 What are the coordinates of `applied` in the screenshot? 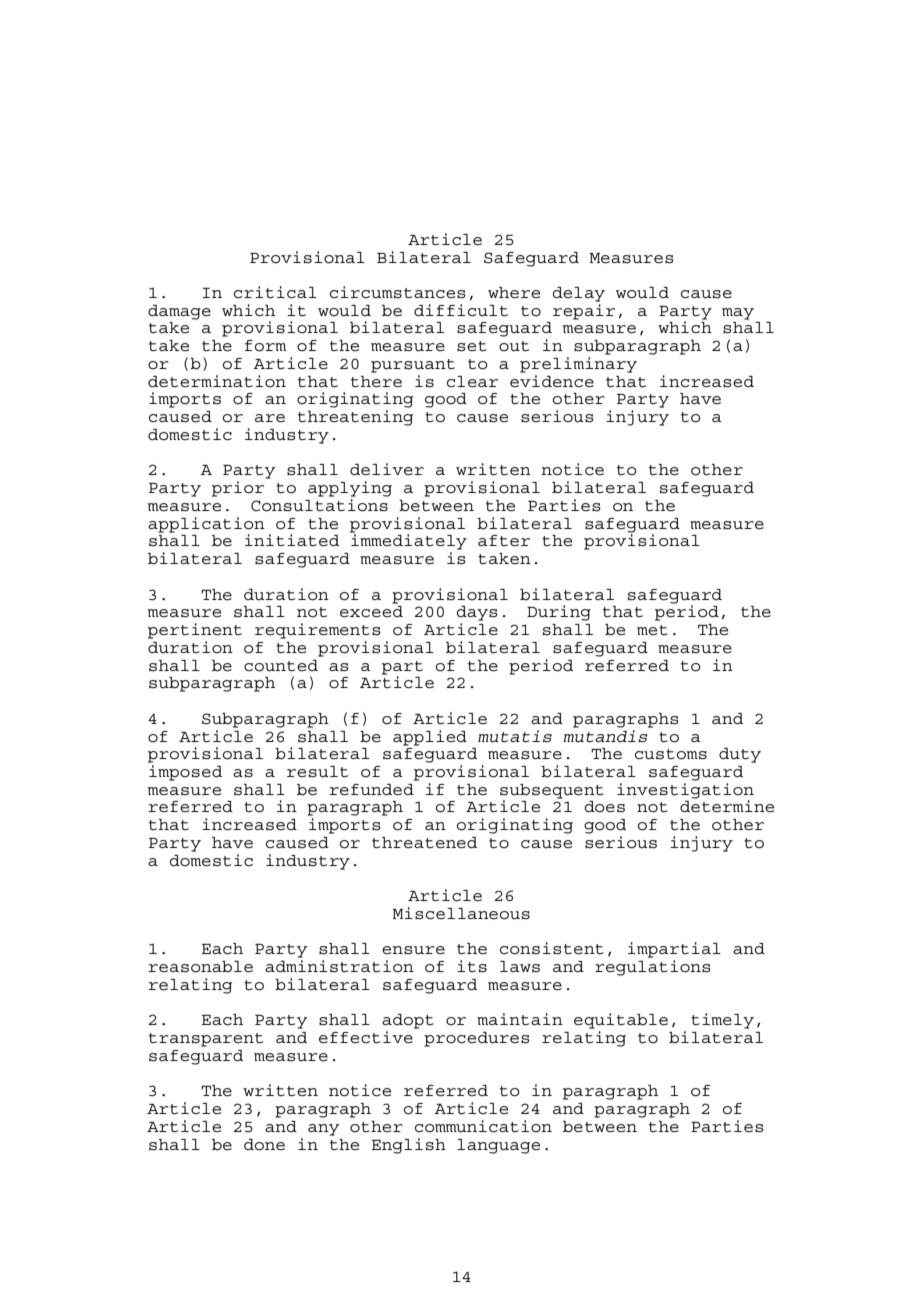 It's located at (430, 738).
